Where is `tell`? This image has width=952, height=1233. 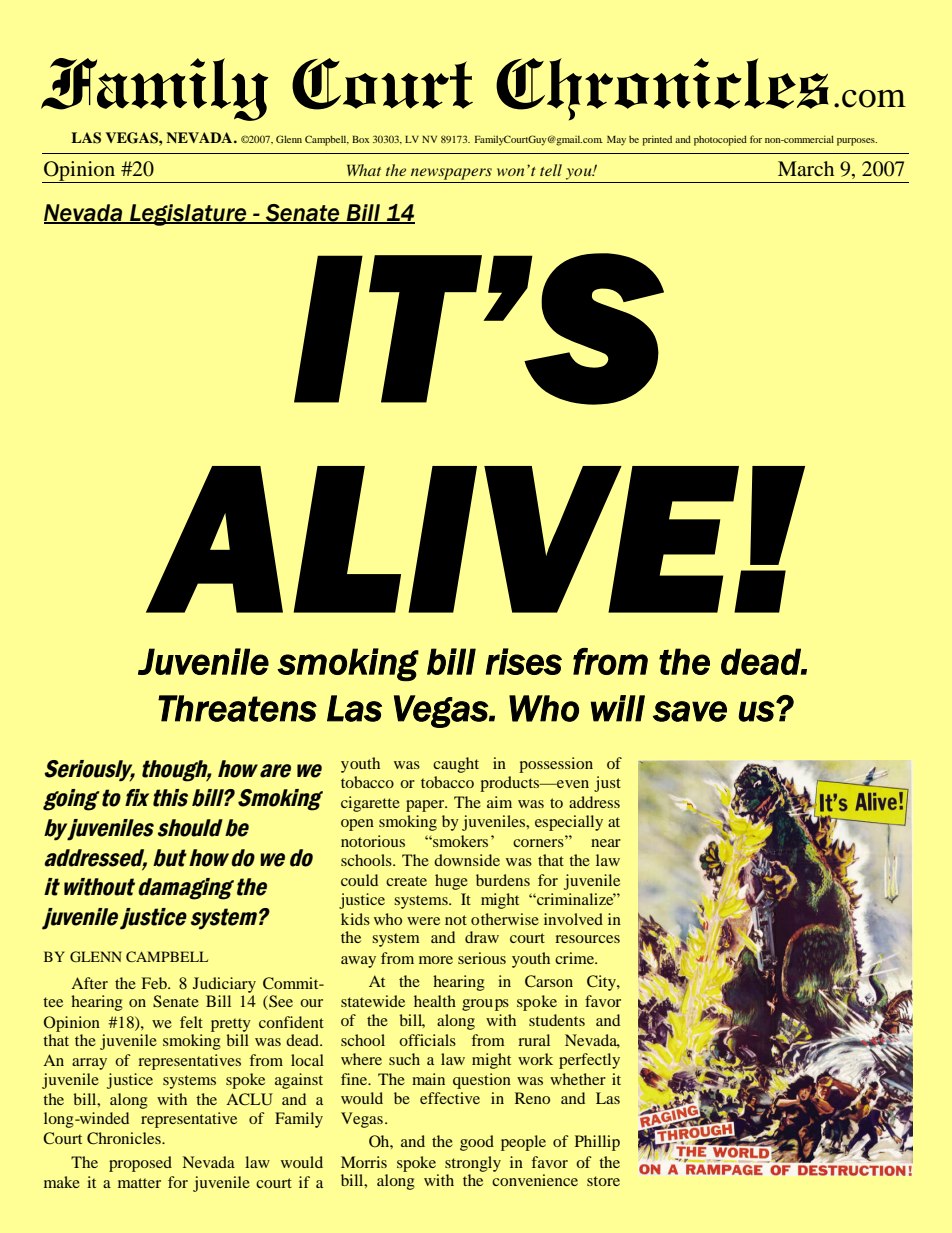
tell is located at coordinates (551, 170).
